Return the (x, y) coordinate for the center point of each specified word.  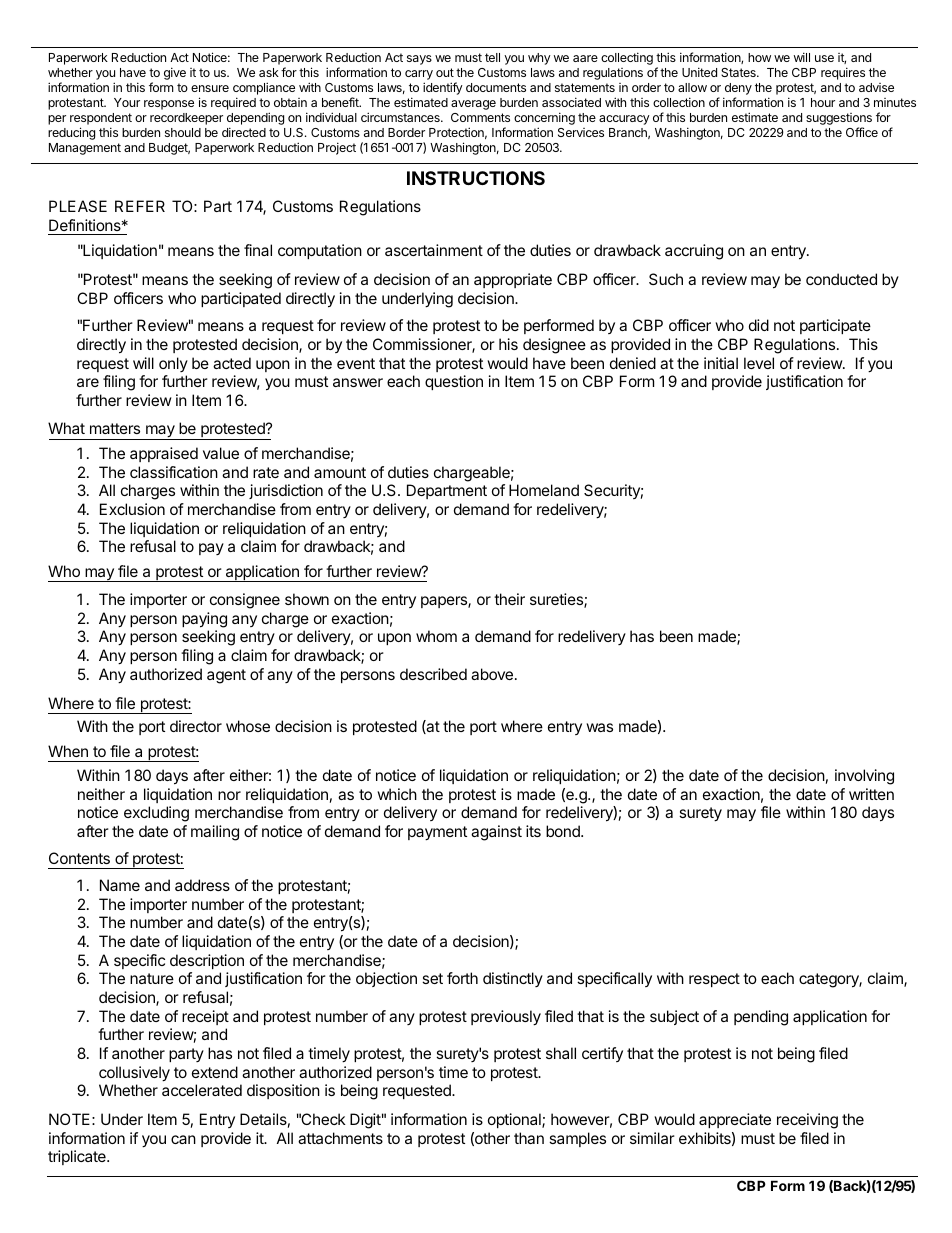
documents (496, 87)
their (509, 599)
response (169, 105)
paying (204, 620)
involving (864, 777)
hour (823, 102)
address (202, 885)
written (871, 794)
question (454, 382)
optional (515, 1120)
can (183, 1139)
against (496, 833)
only (173, 364)
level (759, 363)
